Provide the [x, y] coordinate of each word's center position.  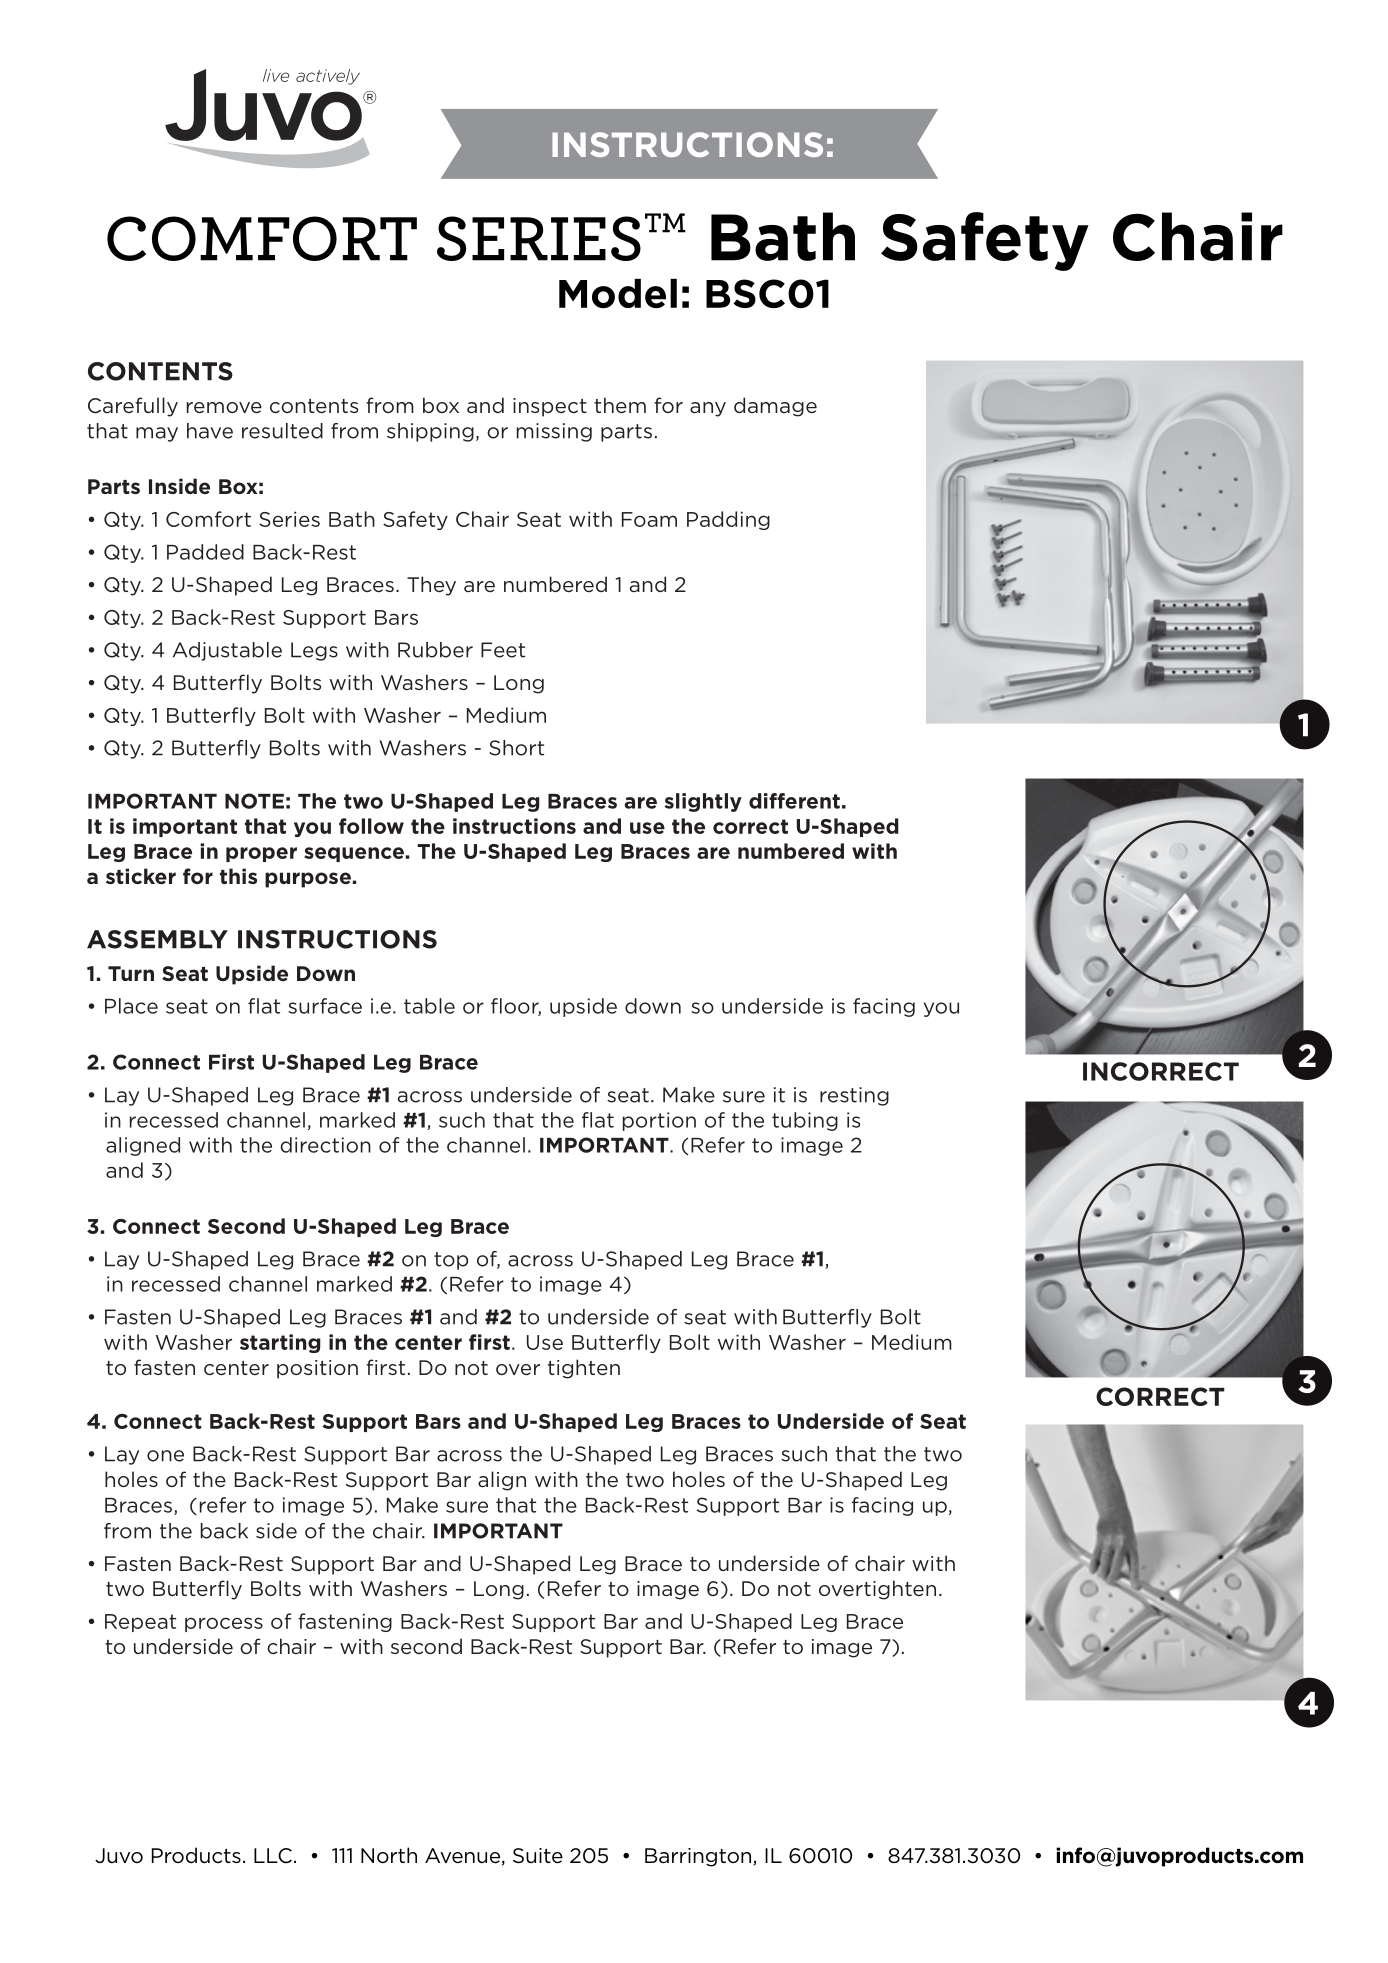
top [451, 1261]
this [238, 876]
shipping [430, 432]
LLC [273, 1856]
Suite [538, 1856]
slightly [703, 802]
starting [280, 1343]
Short [516, 748]
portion [659, 1121]
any [708, 409]
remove [224, 407]
